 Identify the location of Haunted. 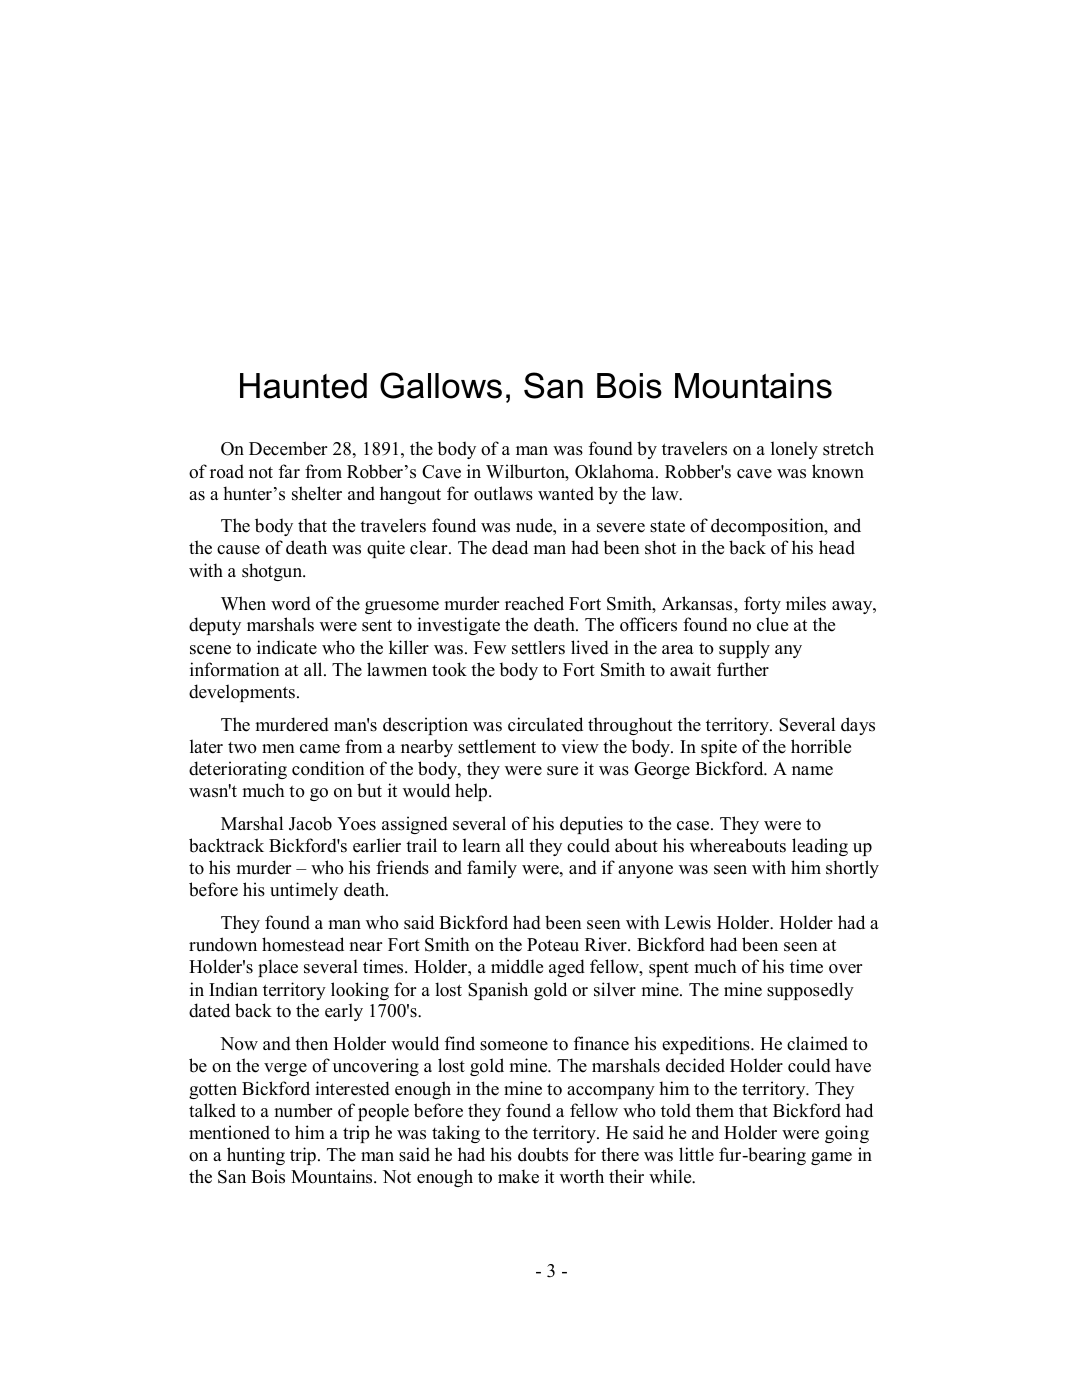
(303, 386).
